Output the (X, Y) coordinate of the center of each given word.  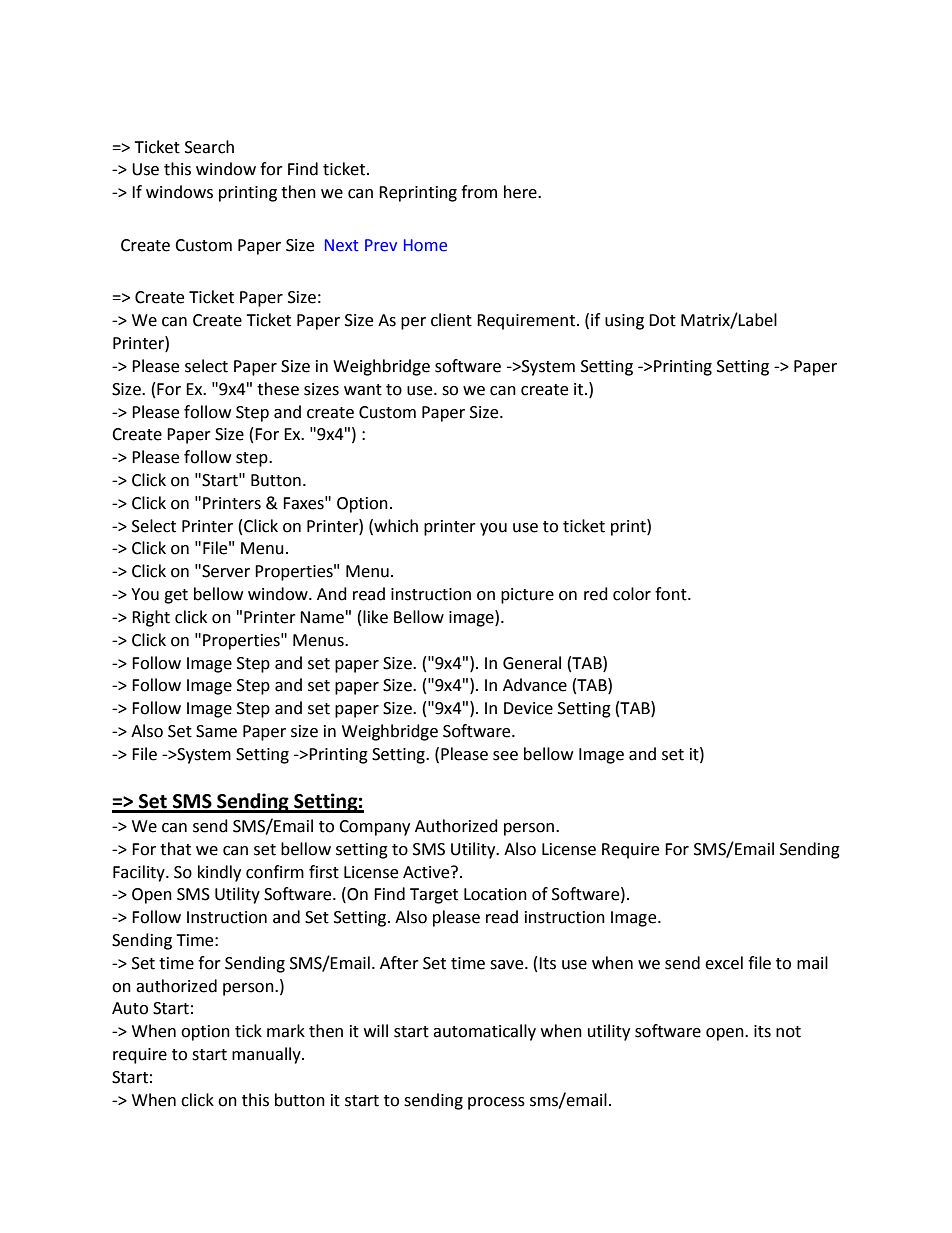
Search (209, 147)
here (521, 192)
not (788, 1032)
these (278, 389)
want (363, 390)
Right (151, 618)
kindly (219, 873)
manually (267, 1055)
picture (527, 596)
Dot (662, 320)
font (672, 594)
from (479, 192)
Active (427, 872)
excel (724, 963)
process (496, 1103)
